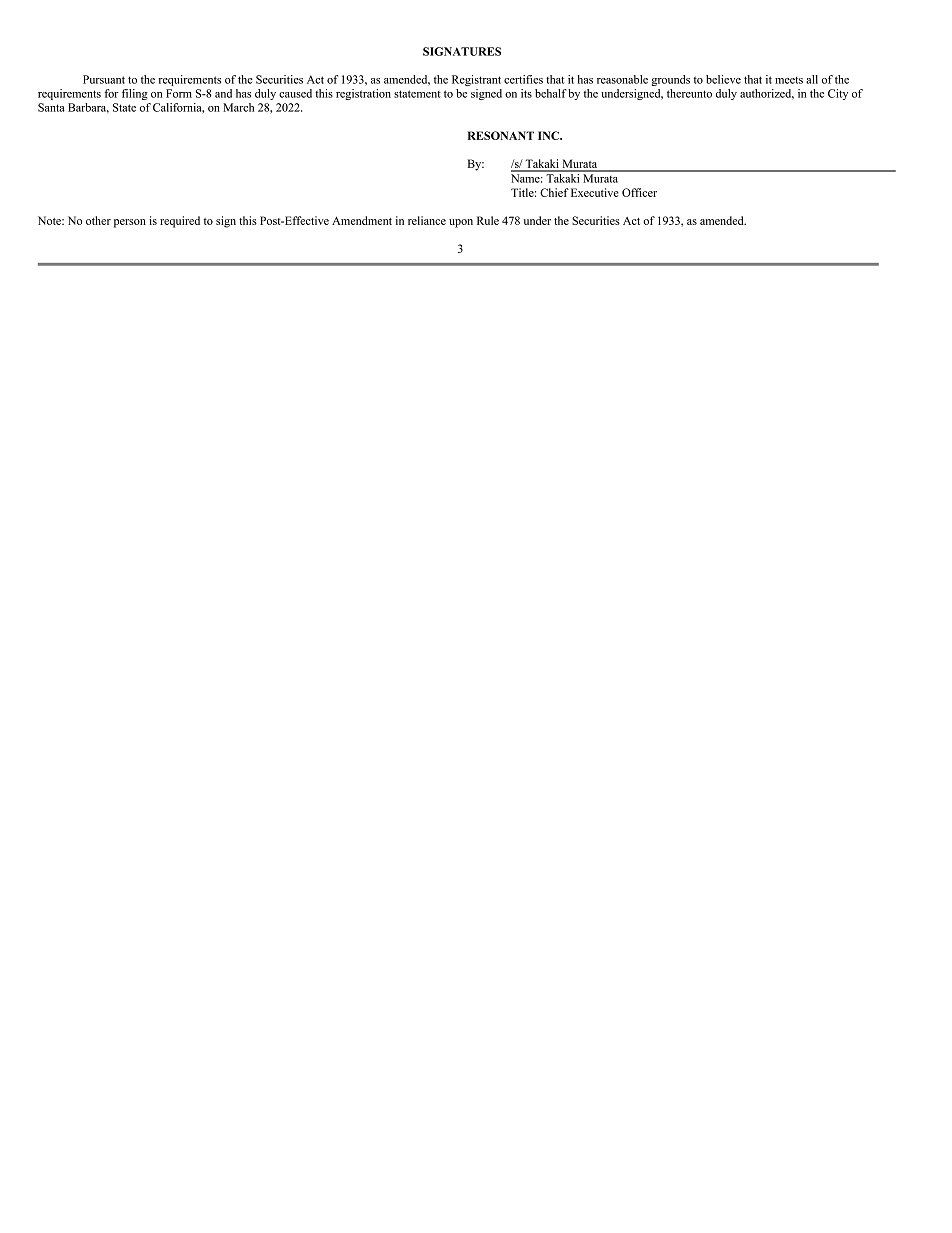  What do you see at coordinates (554, 192) in the image?
I see `Chief` at bounding box center [554, 192].
